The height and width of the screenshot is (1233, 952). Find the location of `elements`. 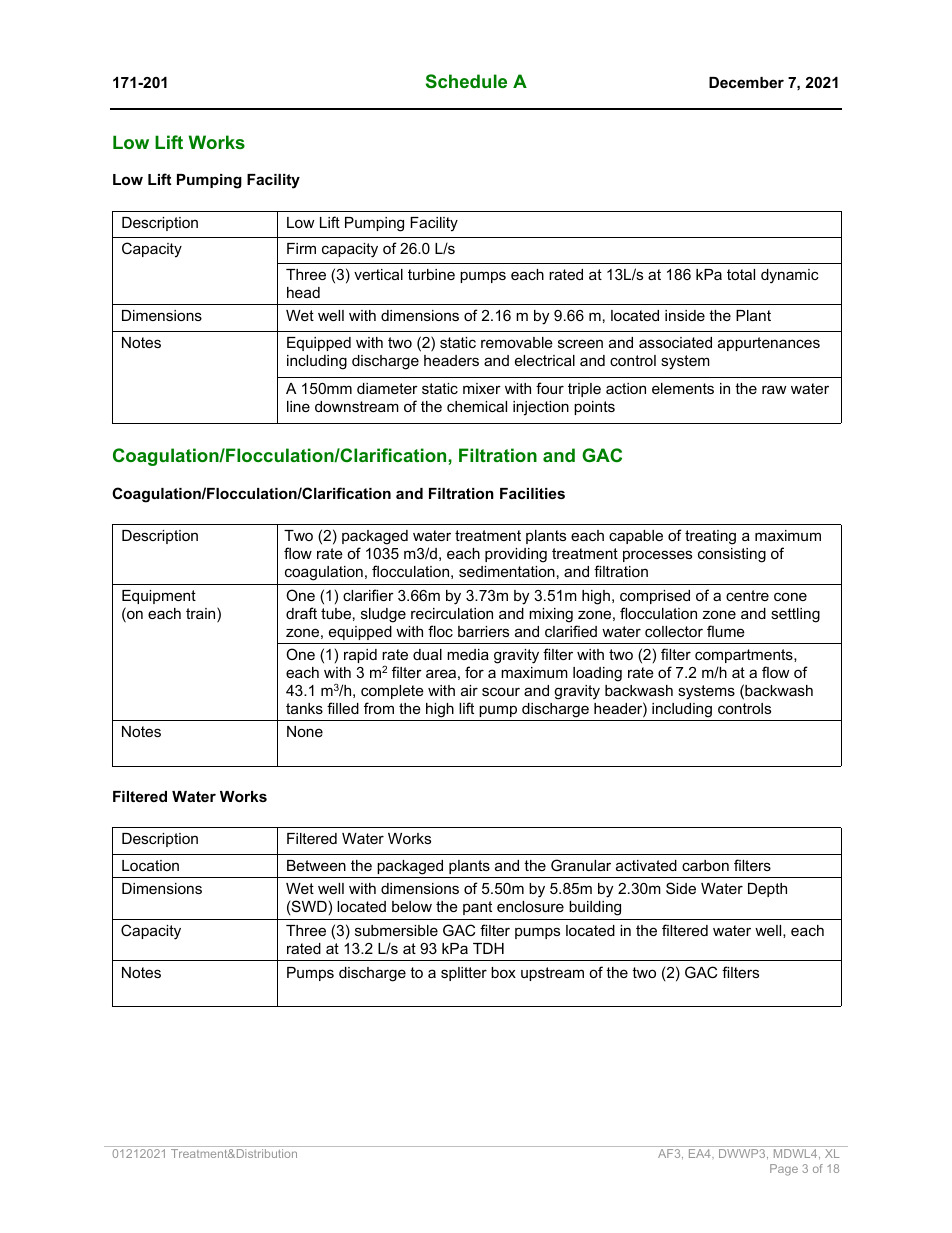

elements is located at coordinates (683, 388).
